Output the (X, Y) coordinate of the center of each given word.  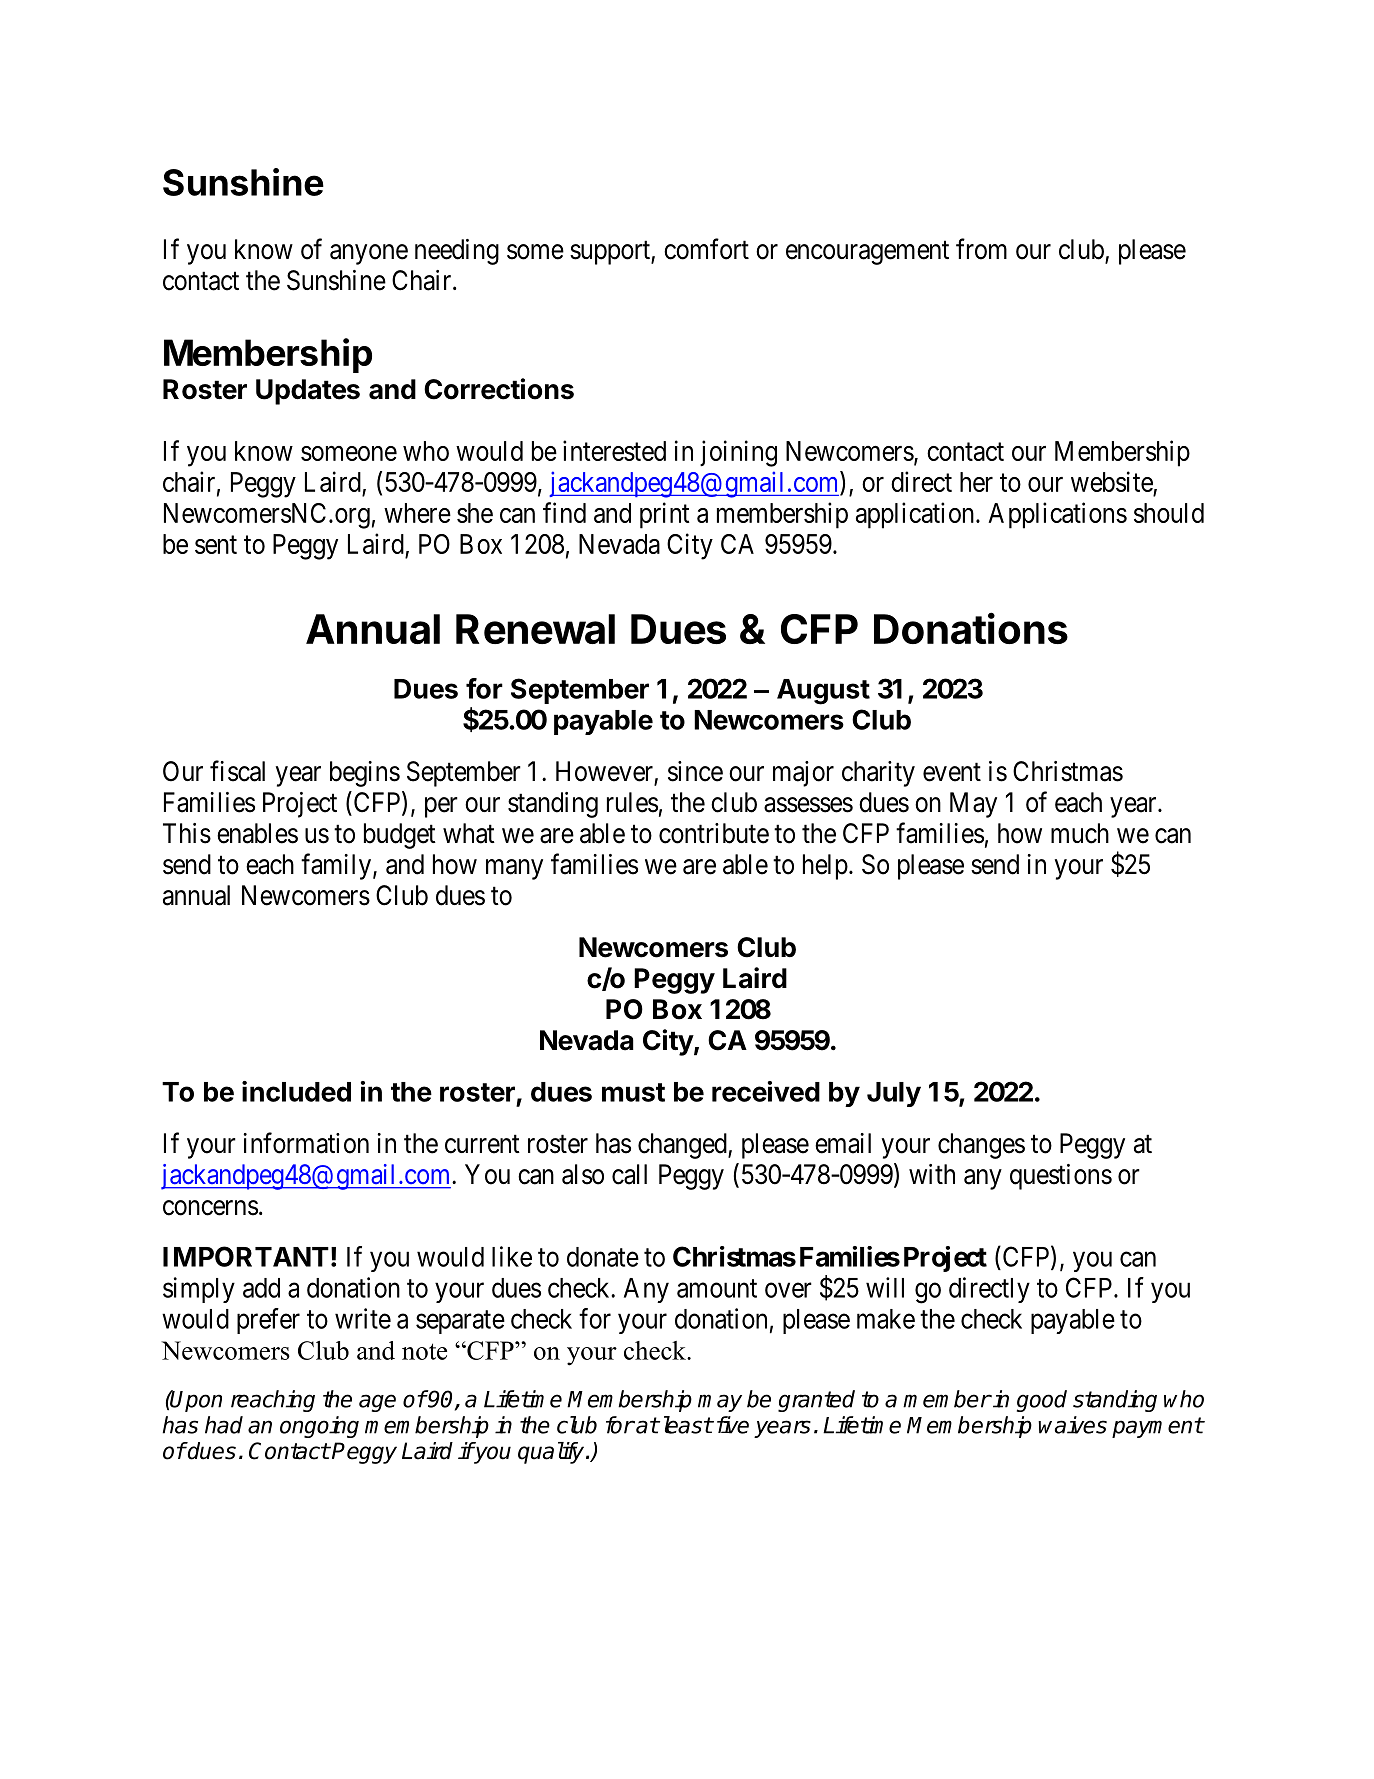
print (665, 515)
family (337, 866)
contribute (714, 833)
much (1080, 833)
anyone (369, 254)
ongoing (319, 1427)
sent (216, 545)
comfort (706, 249)
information (306, 1143)
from (981, 249)
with (932, 1174)
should (1169, 513)
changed (683, 1146)
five (733, 1425)
